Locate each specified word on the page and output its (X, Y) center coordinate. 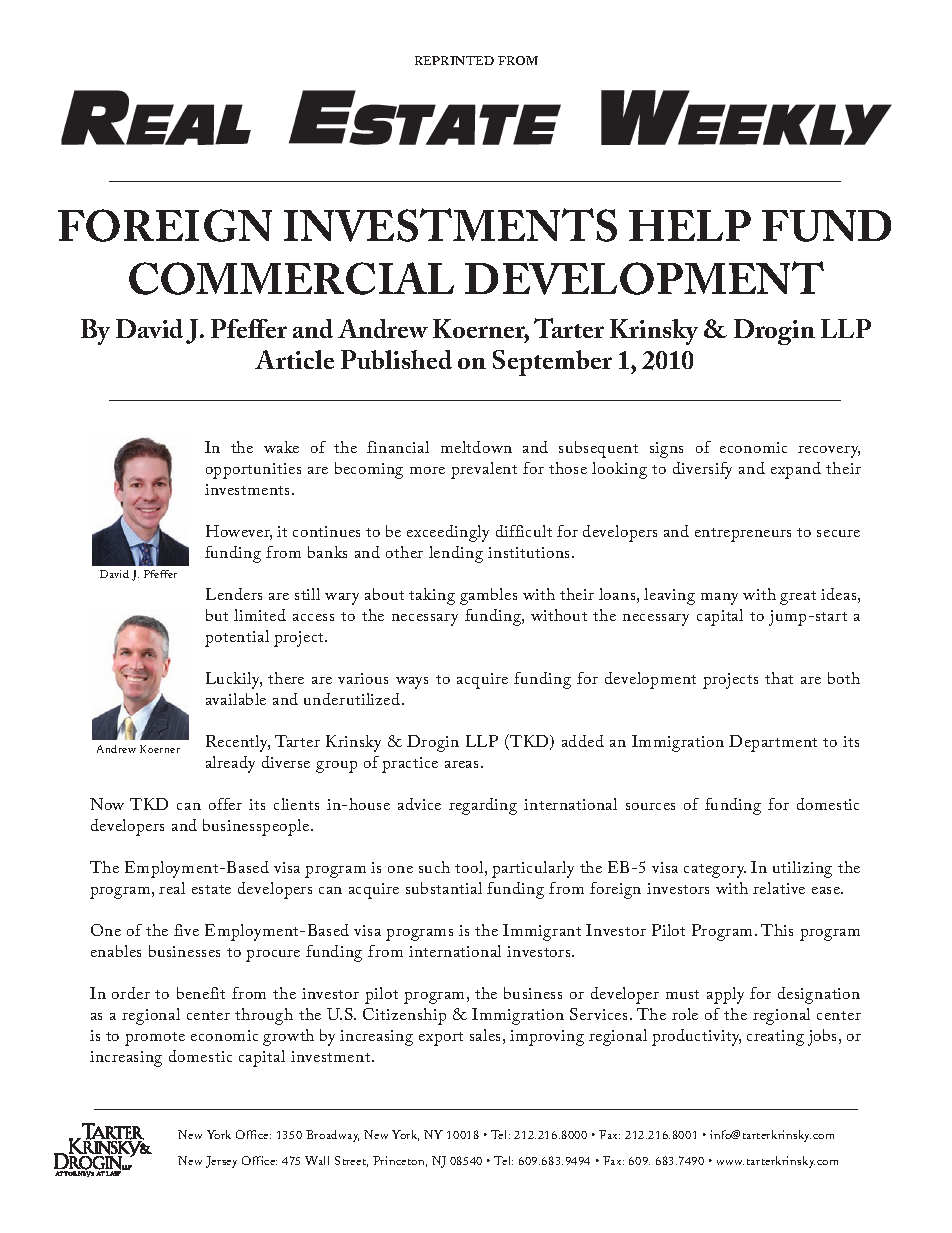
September (552, 363)
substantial (444, 888)
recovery (829, 452)
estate (211, 889)
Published (396, 359)
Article (294, 359)
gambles (488, 596)
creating (775, 1038)
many (719, 599)
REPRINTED (454, 60)
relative (779, 888)
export (441, 1039)
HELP (690, 225)
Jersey (221, 1162)
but (217, 615)
